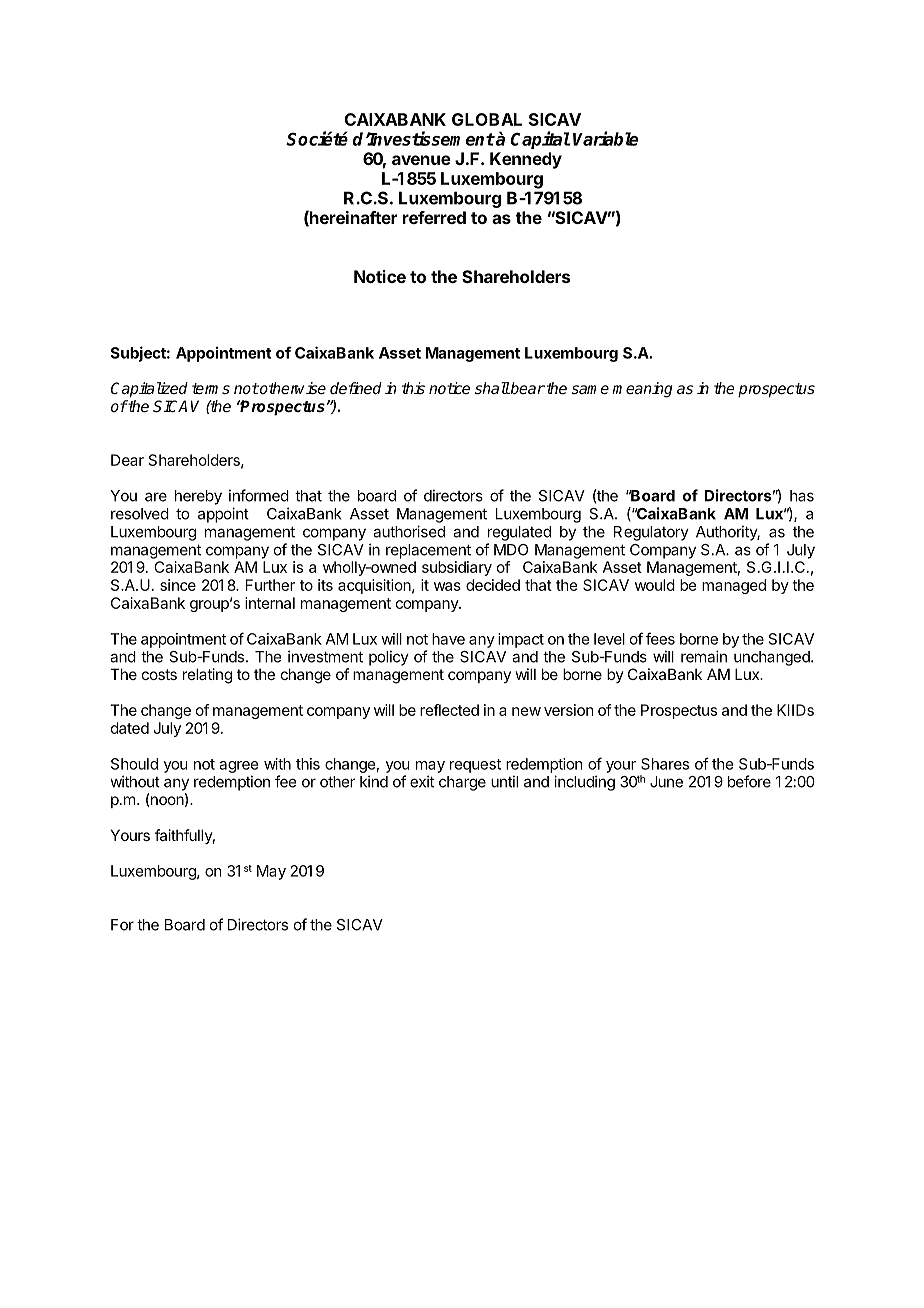 The image size is (924, 1308). Describe the element at coordinates (238, 767) in the image. I see `agree` at that location.
